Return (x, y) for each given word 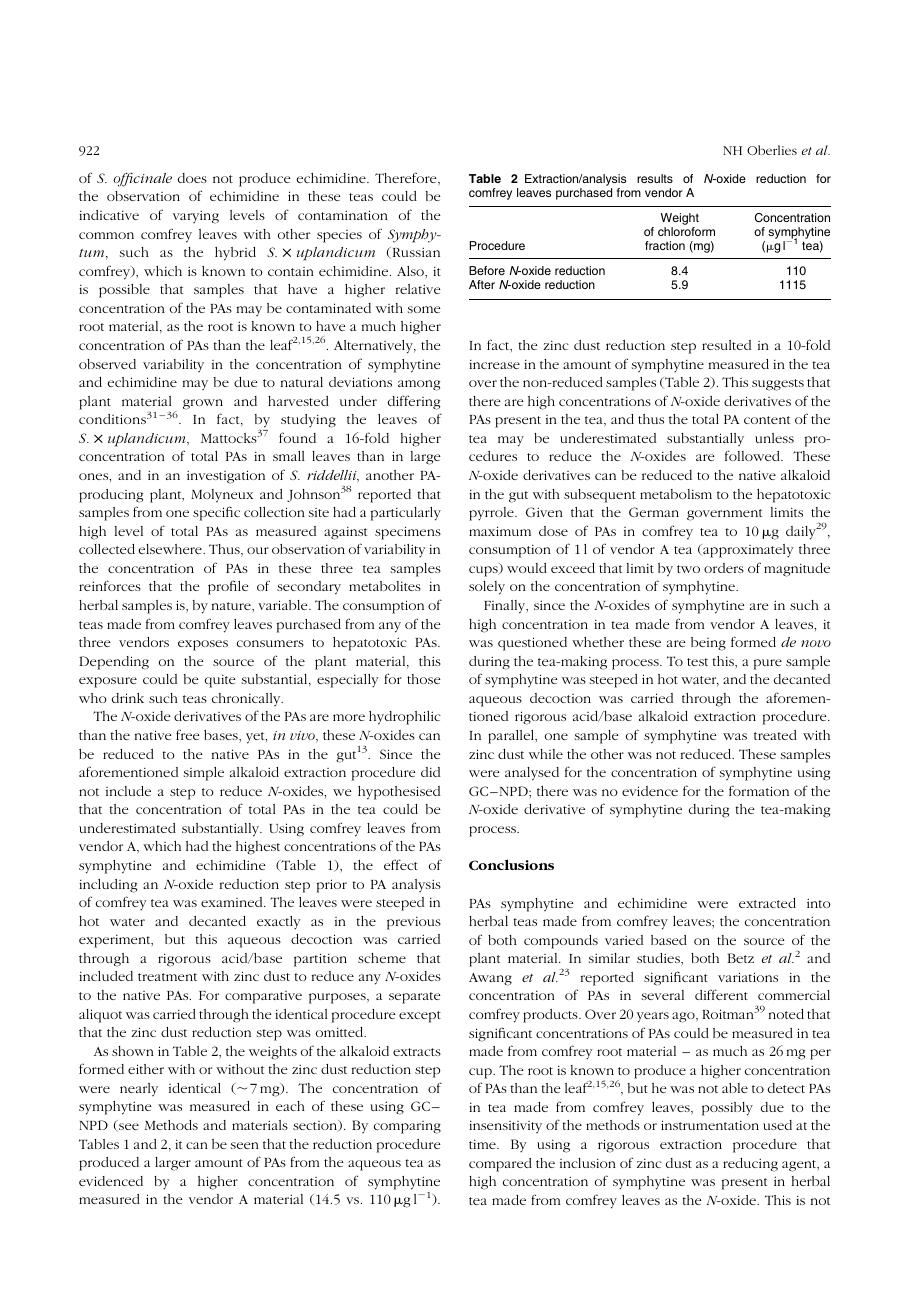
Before (487, 270)
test (697, 662)
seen (244, 1145)
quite (220, 681)
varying (196, 217)
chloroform (686, 231)
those (424, 679)
